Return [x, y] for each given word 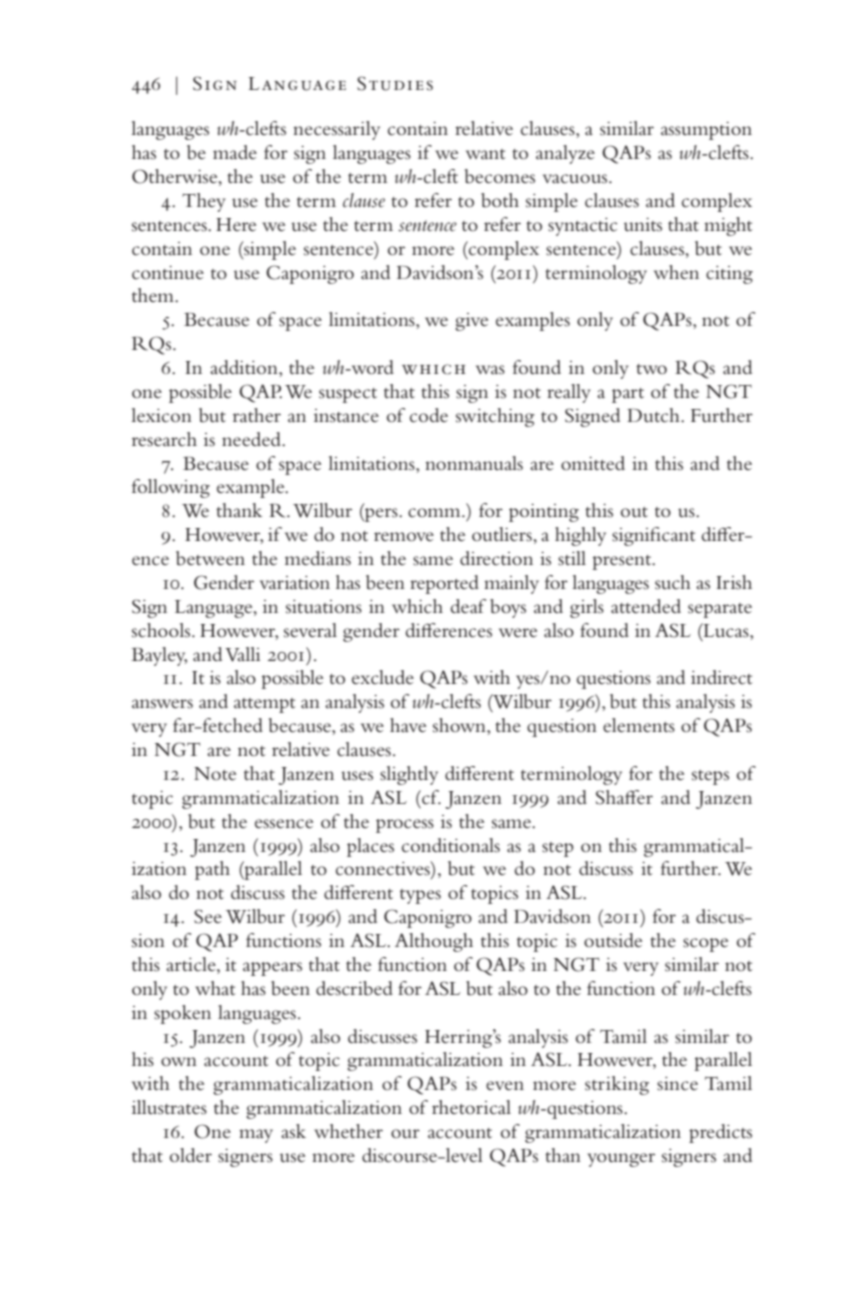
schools [162, 630]
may [256, 1136]
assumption [706, 131]
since [677, 1084]
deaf [468, 606]
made [235, 152]
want [485, 154]
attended [646, 606]
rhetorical [471, 1107]
